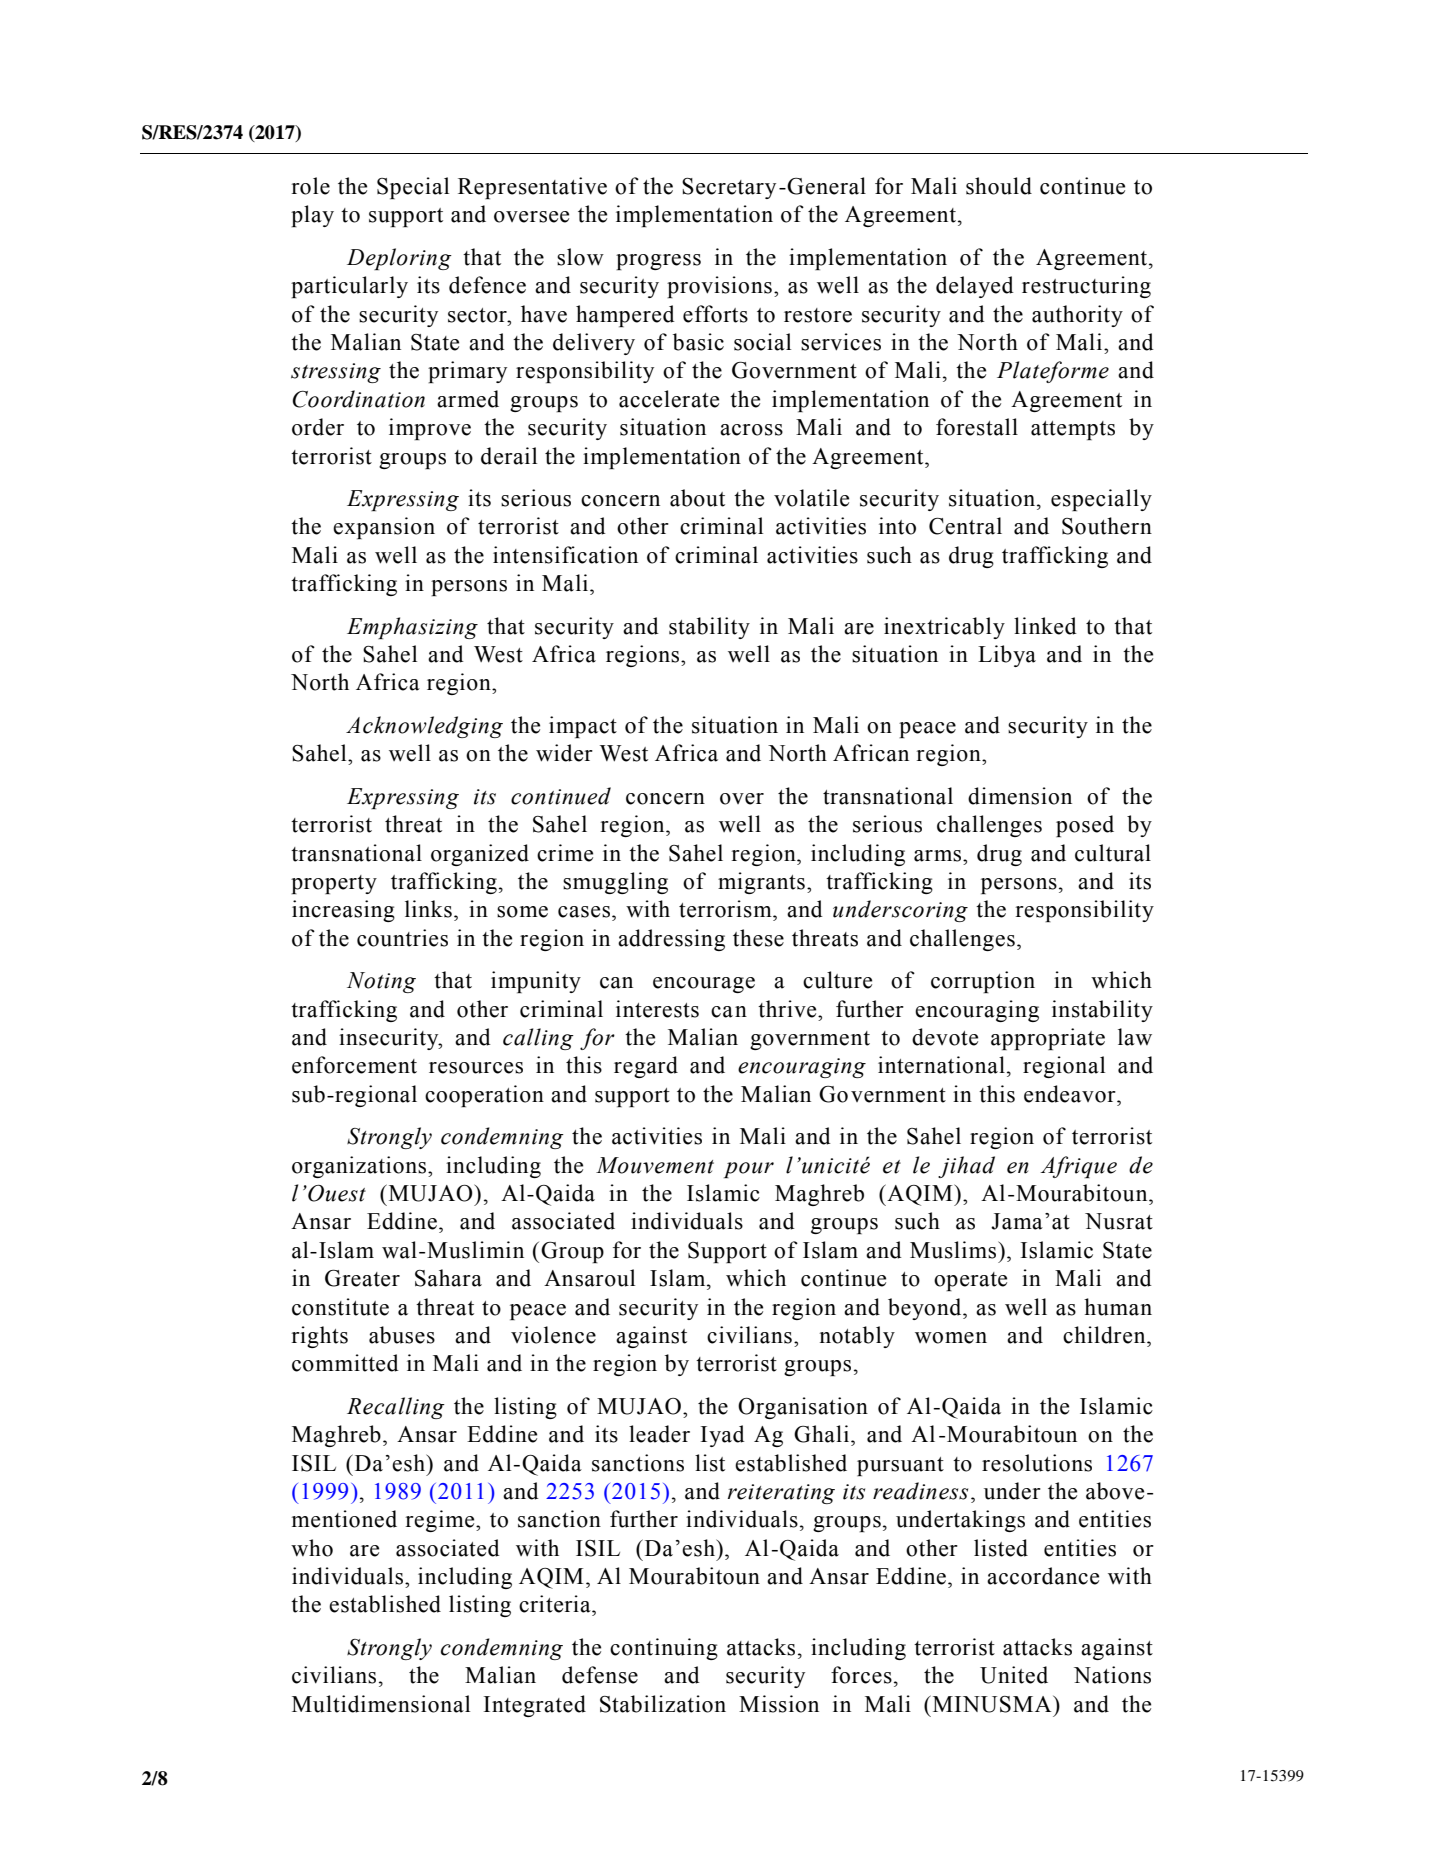 Image resolution: width=1446 pixels, height=1872 pixels. I want to click on Acknowledging, so click(424, 727).
